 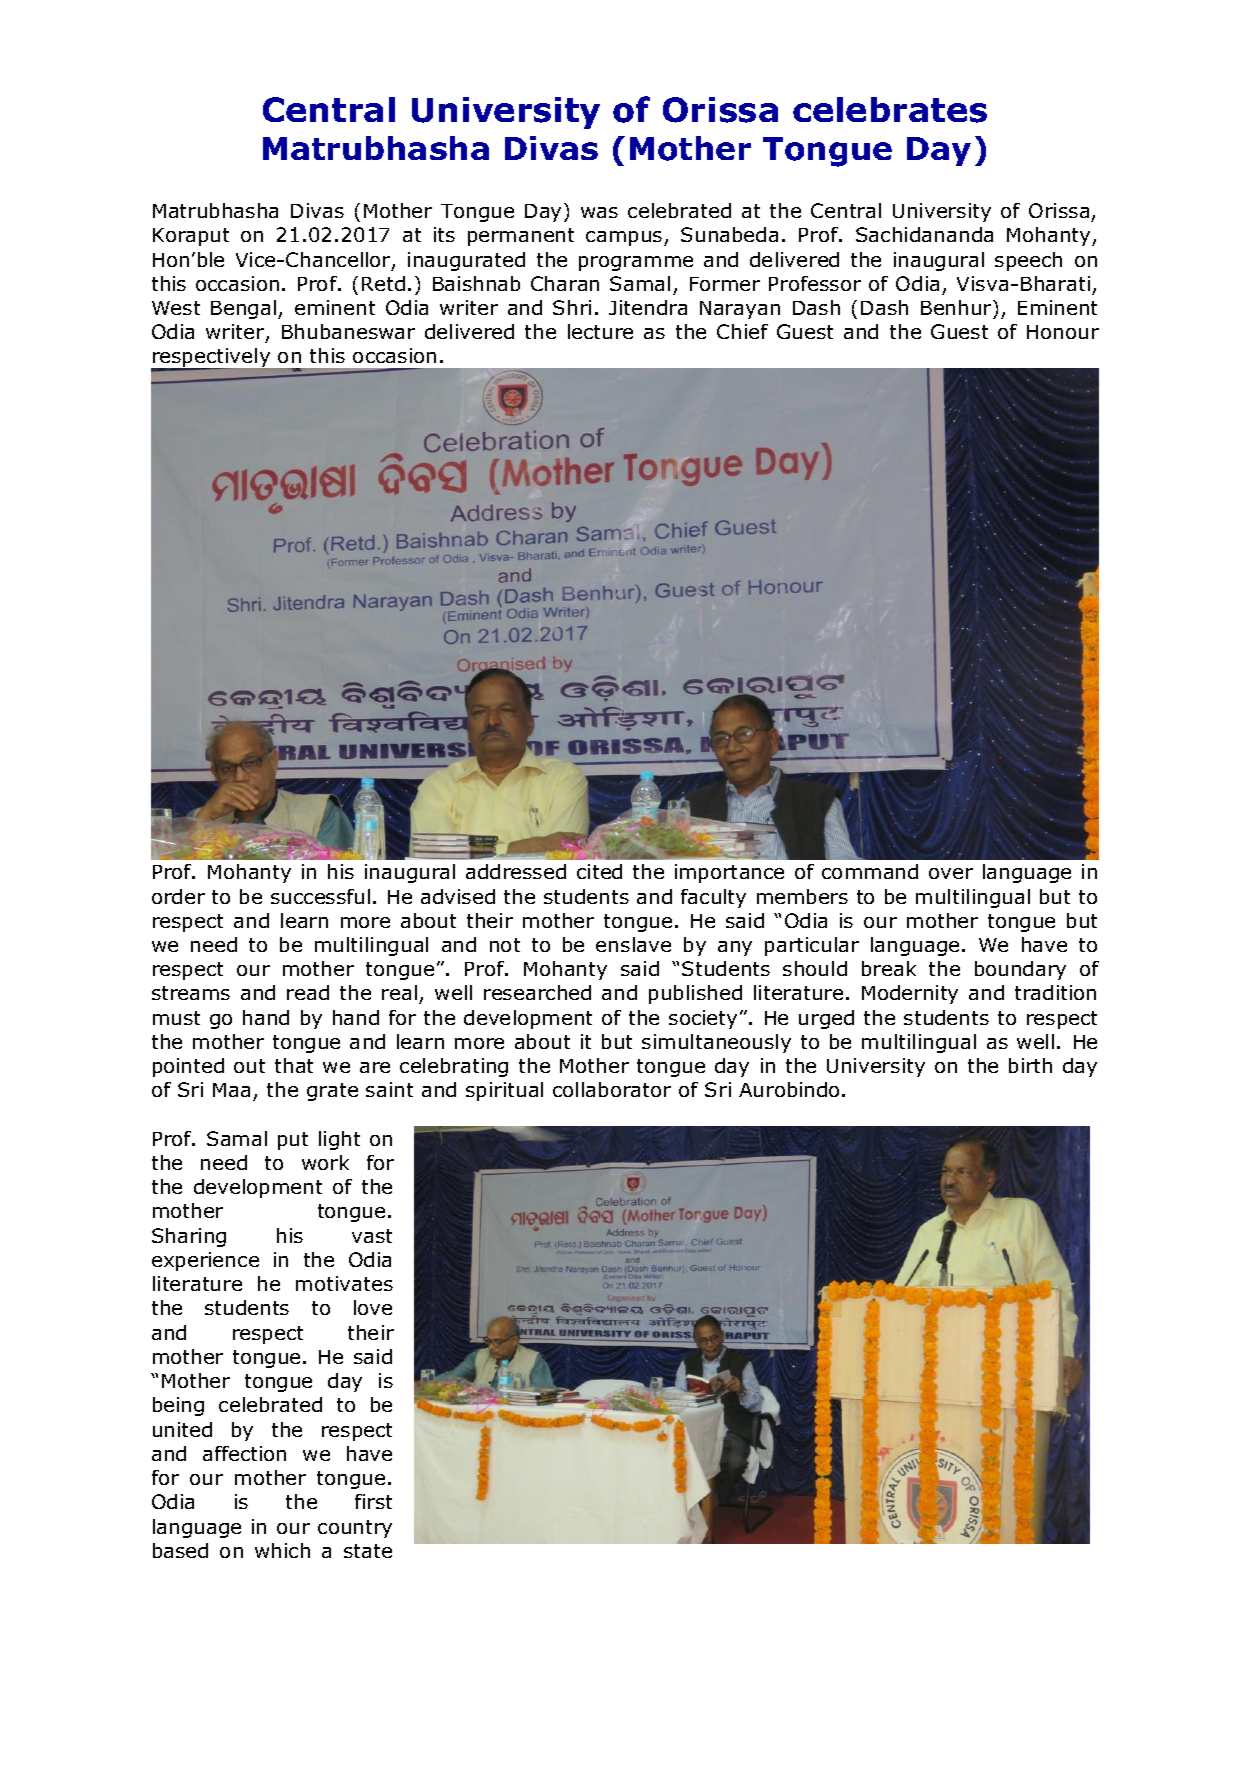 I want to click on Aurobindo, so click(x=789, y=1089).
